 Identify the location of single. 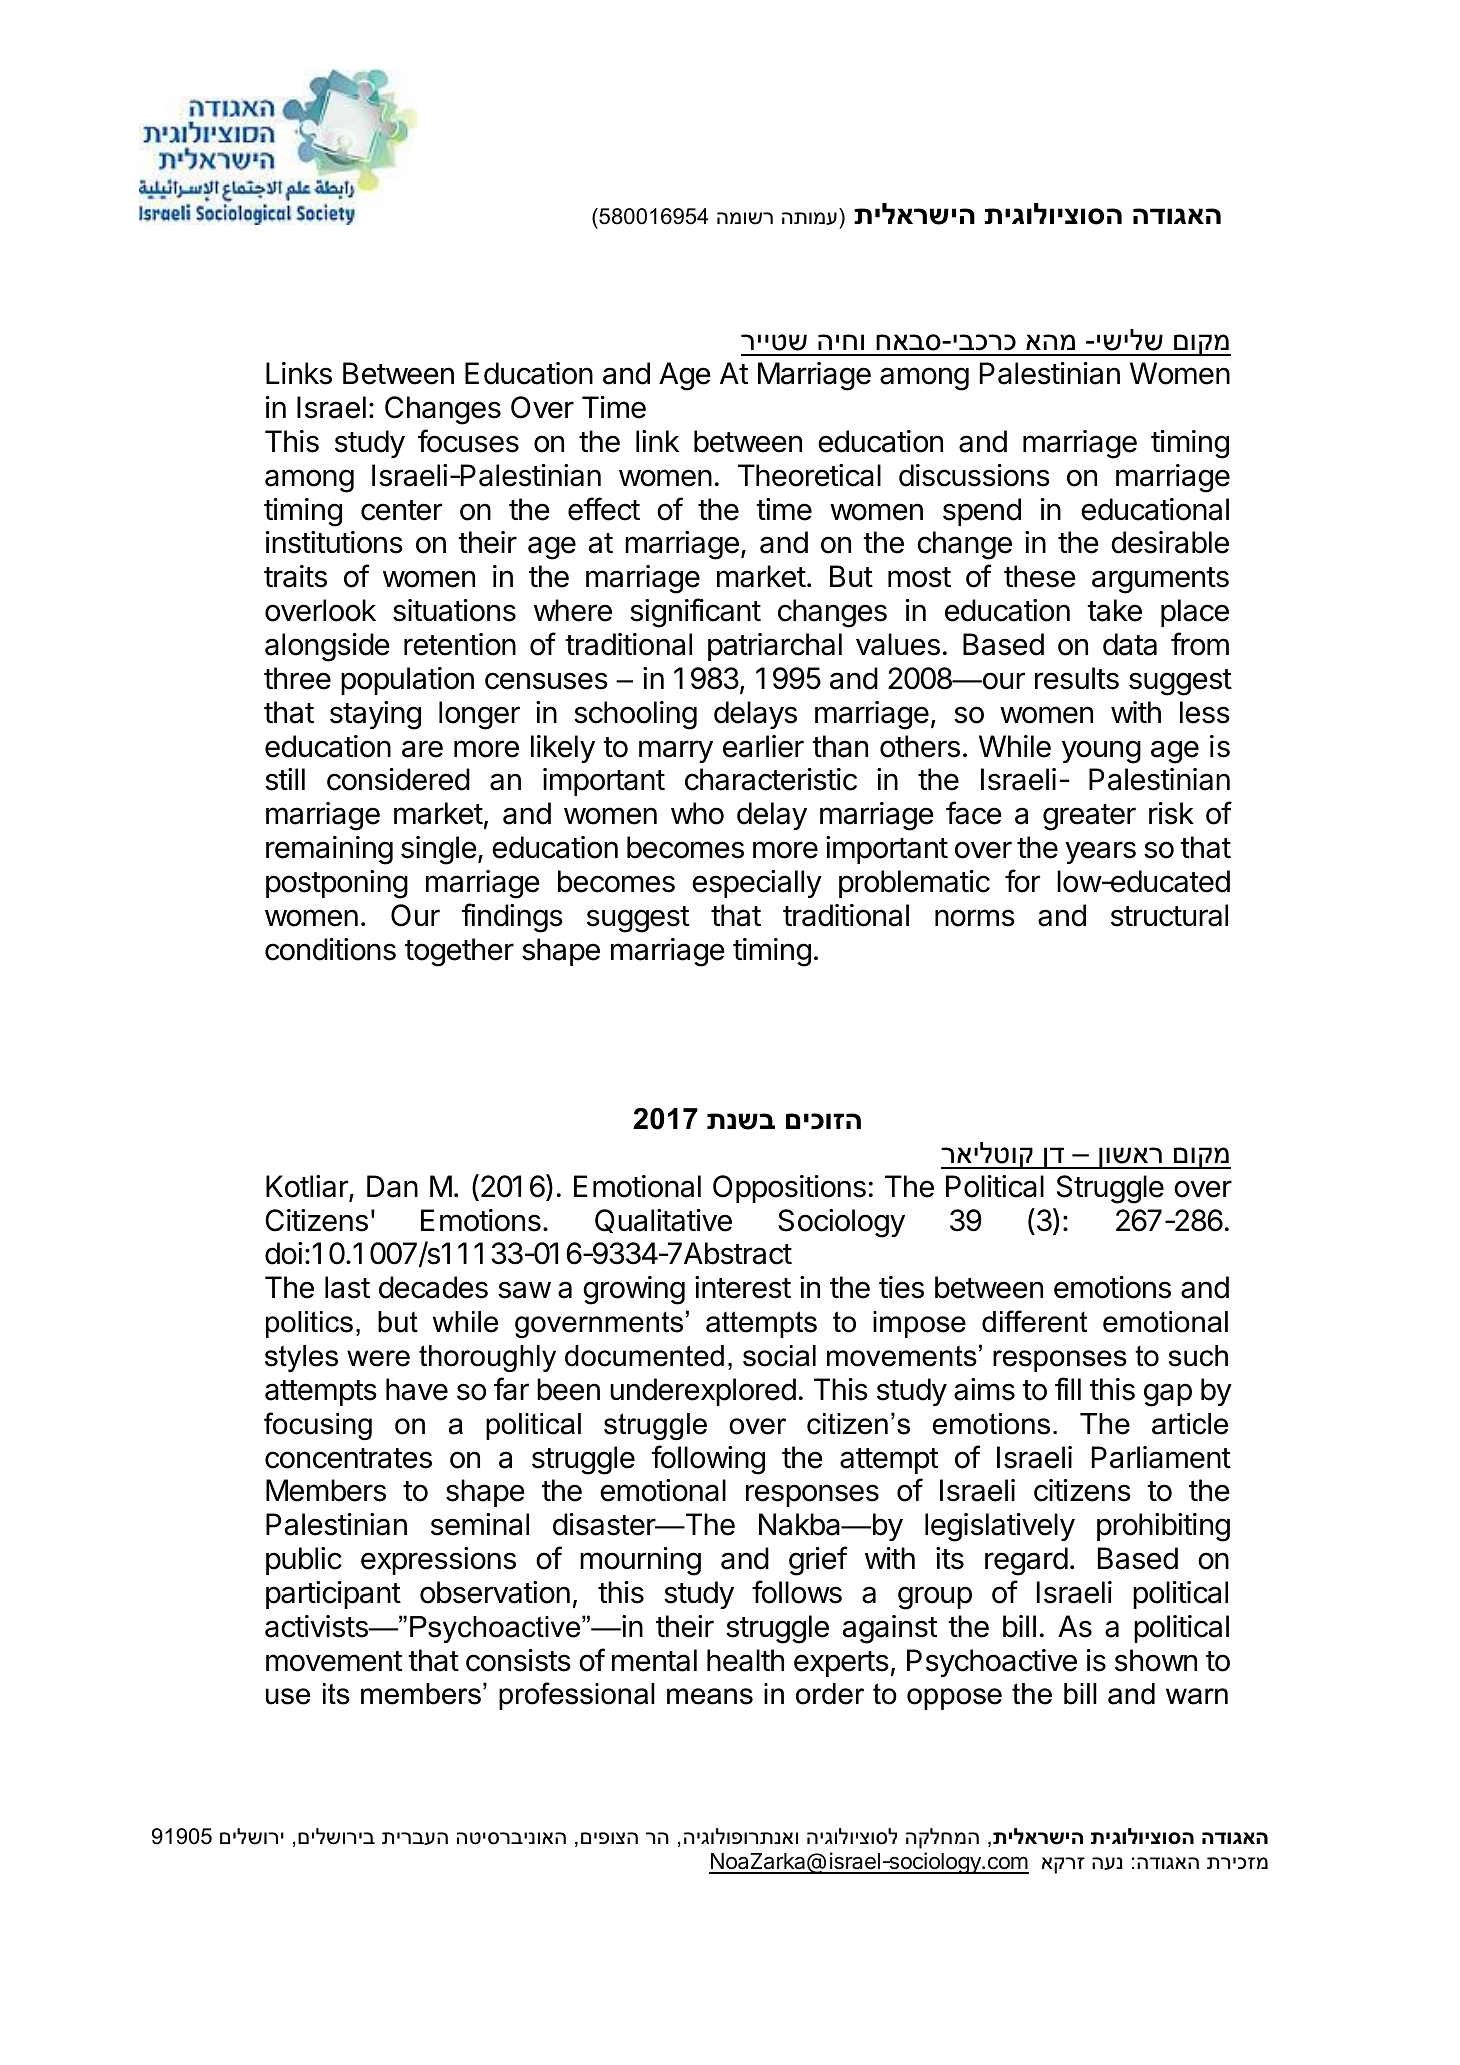
(439, 850).
